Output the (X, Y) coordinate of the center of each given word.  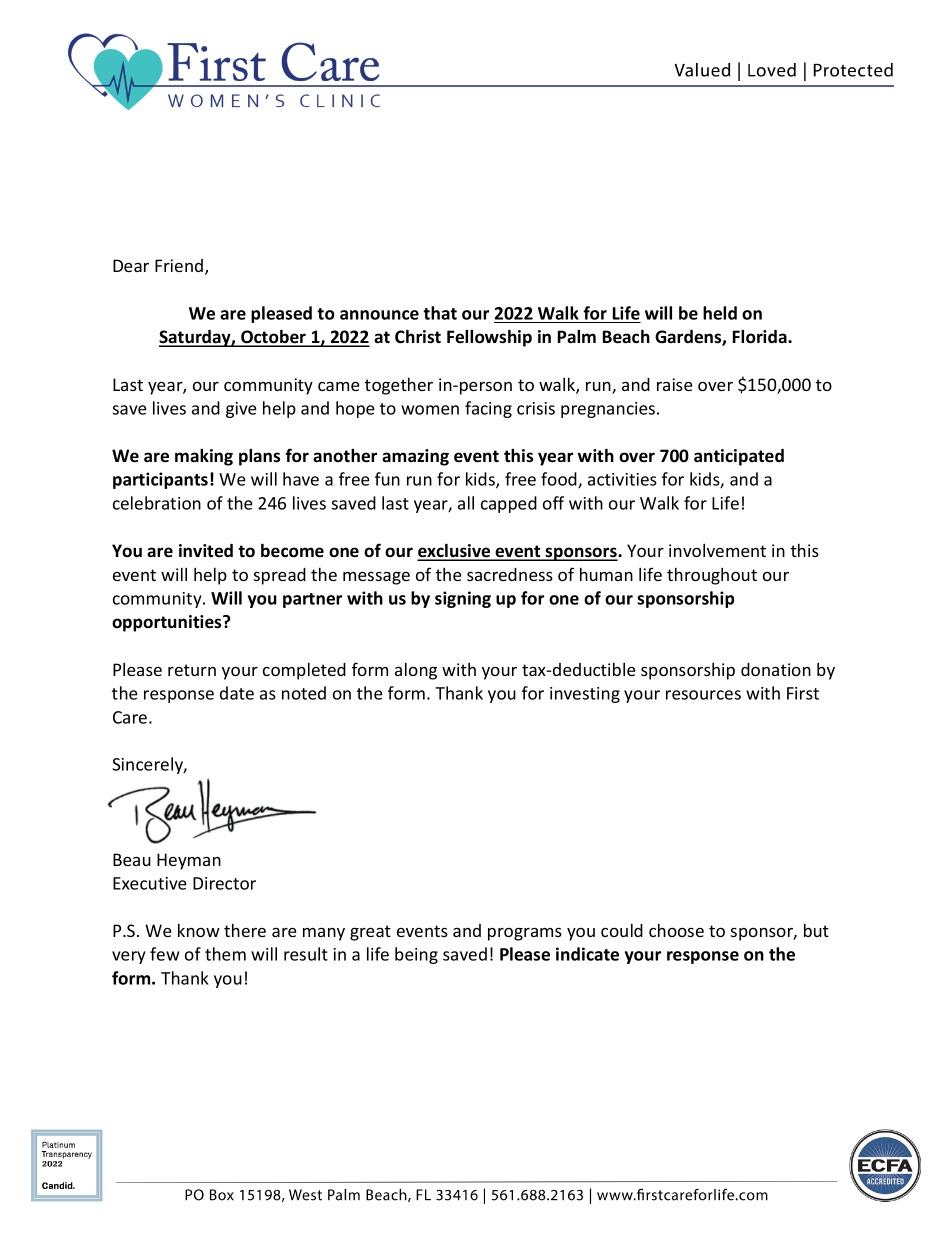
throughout (712, 576)
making (204, 457)
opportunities (168, 623)
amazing (415, 457)
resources (703, 695)
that (440, 313)
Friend (180, 267)
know (199, 930)
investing (585, 695)
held (720, 313)
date (237, 693)
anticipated (739, 457)
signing (463, 599)
